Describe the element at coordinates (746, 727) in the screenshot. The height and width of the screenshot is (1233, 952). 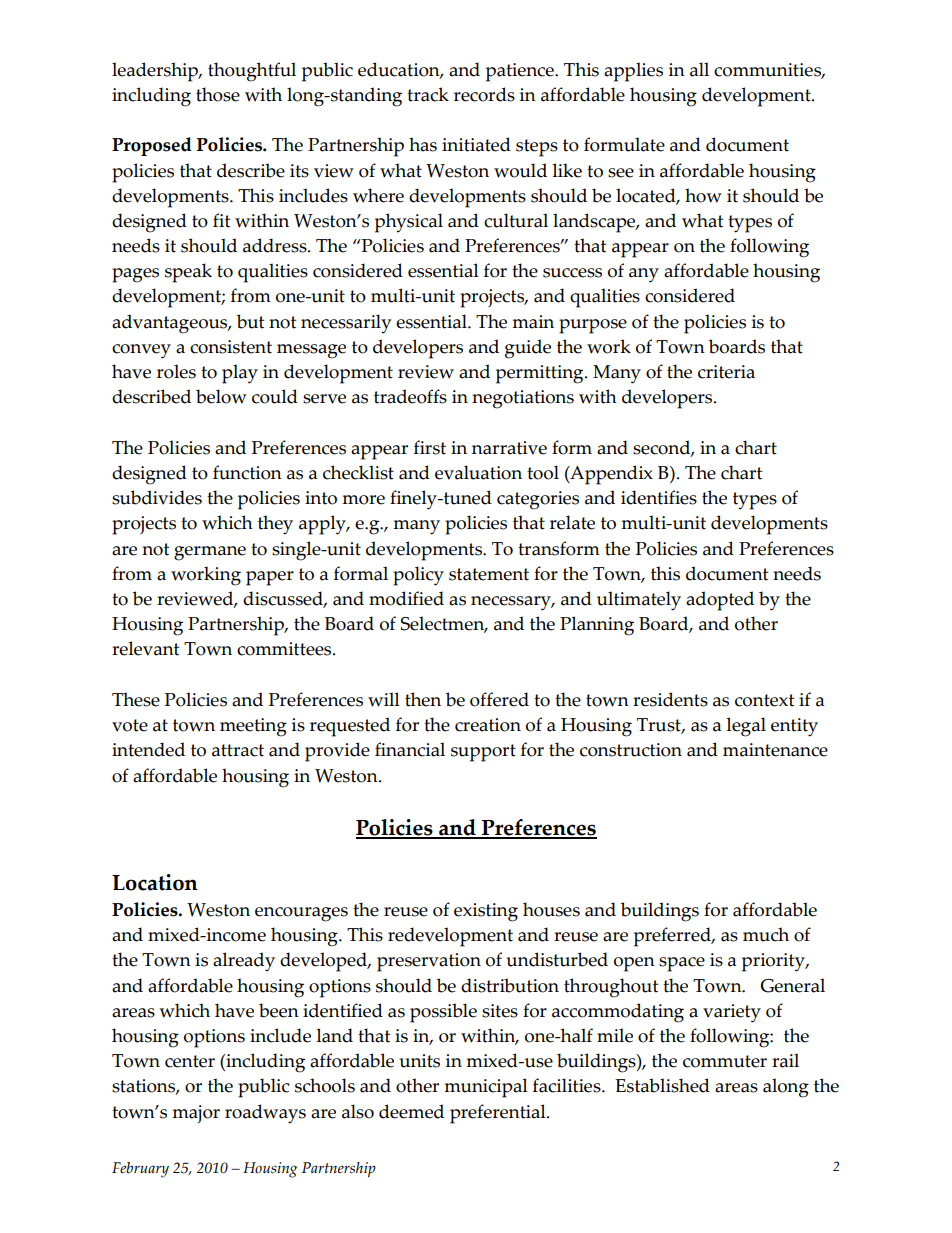
I see `legal` at that location.
